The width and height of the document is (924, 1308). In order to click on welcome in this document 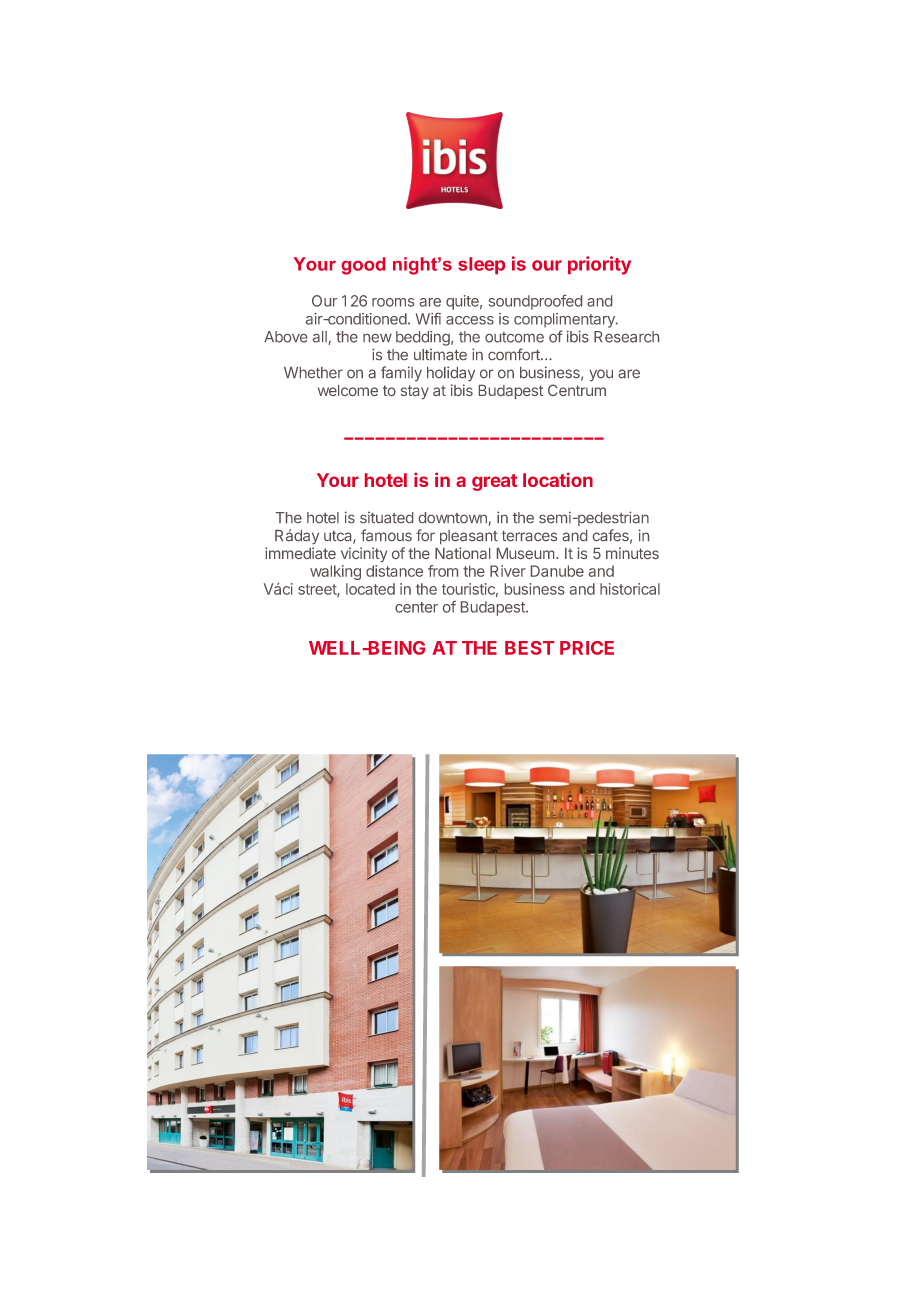, I will do `click(348, 390)`.
